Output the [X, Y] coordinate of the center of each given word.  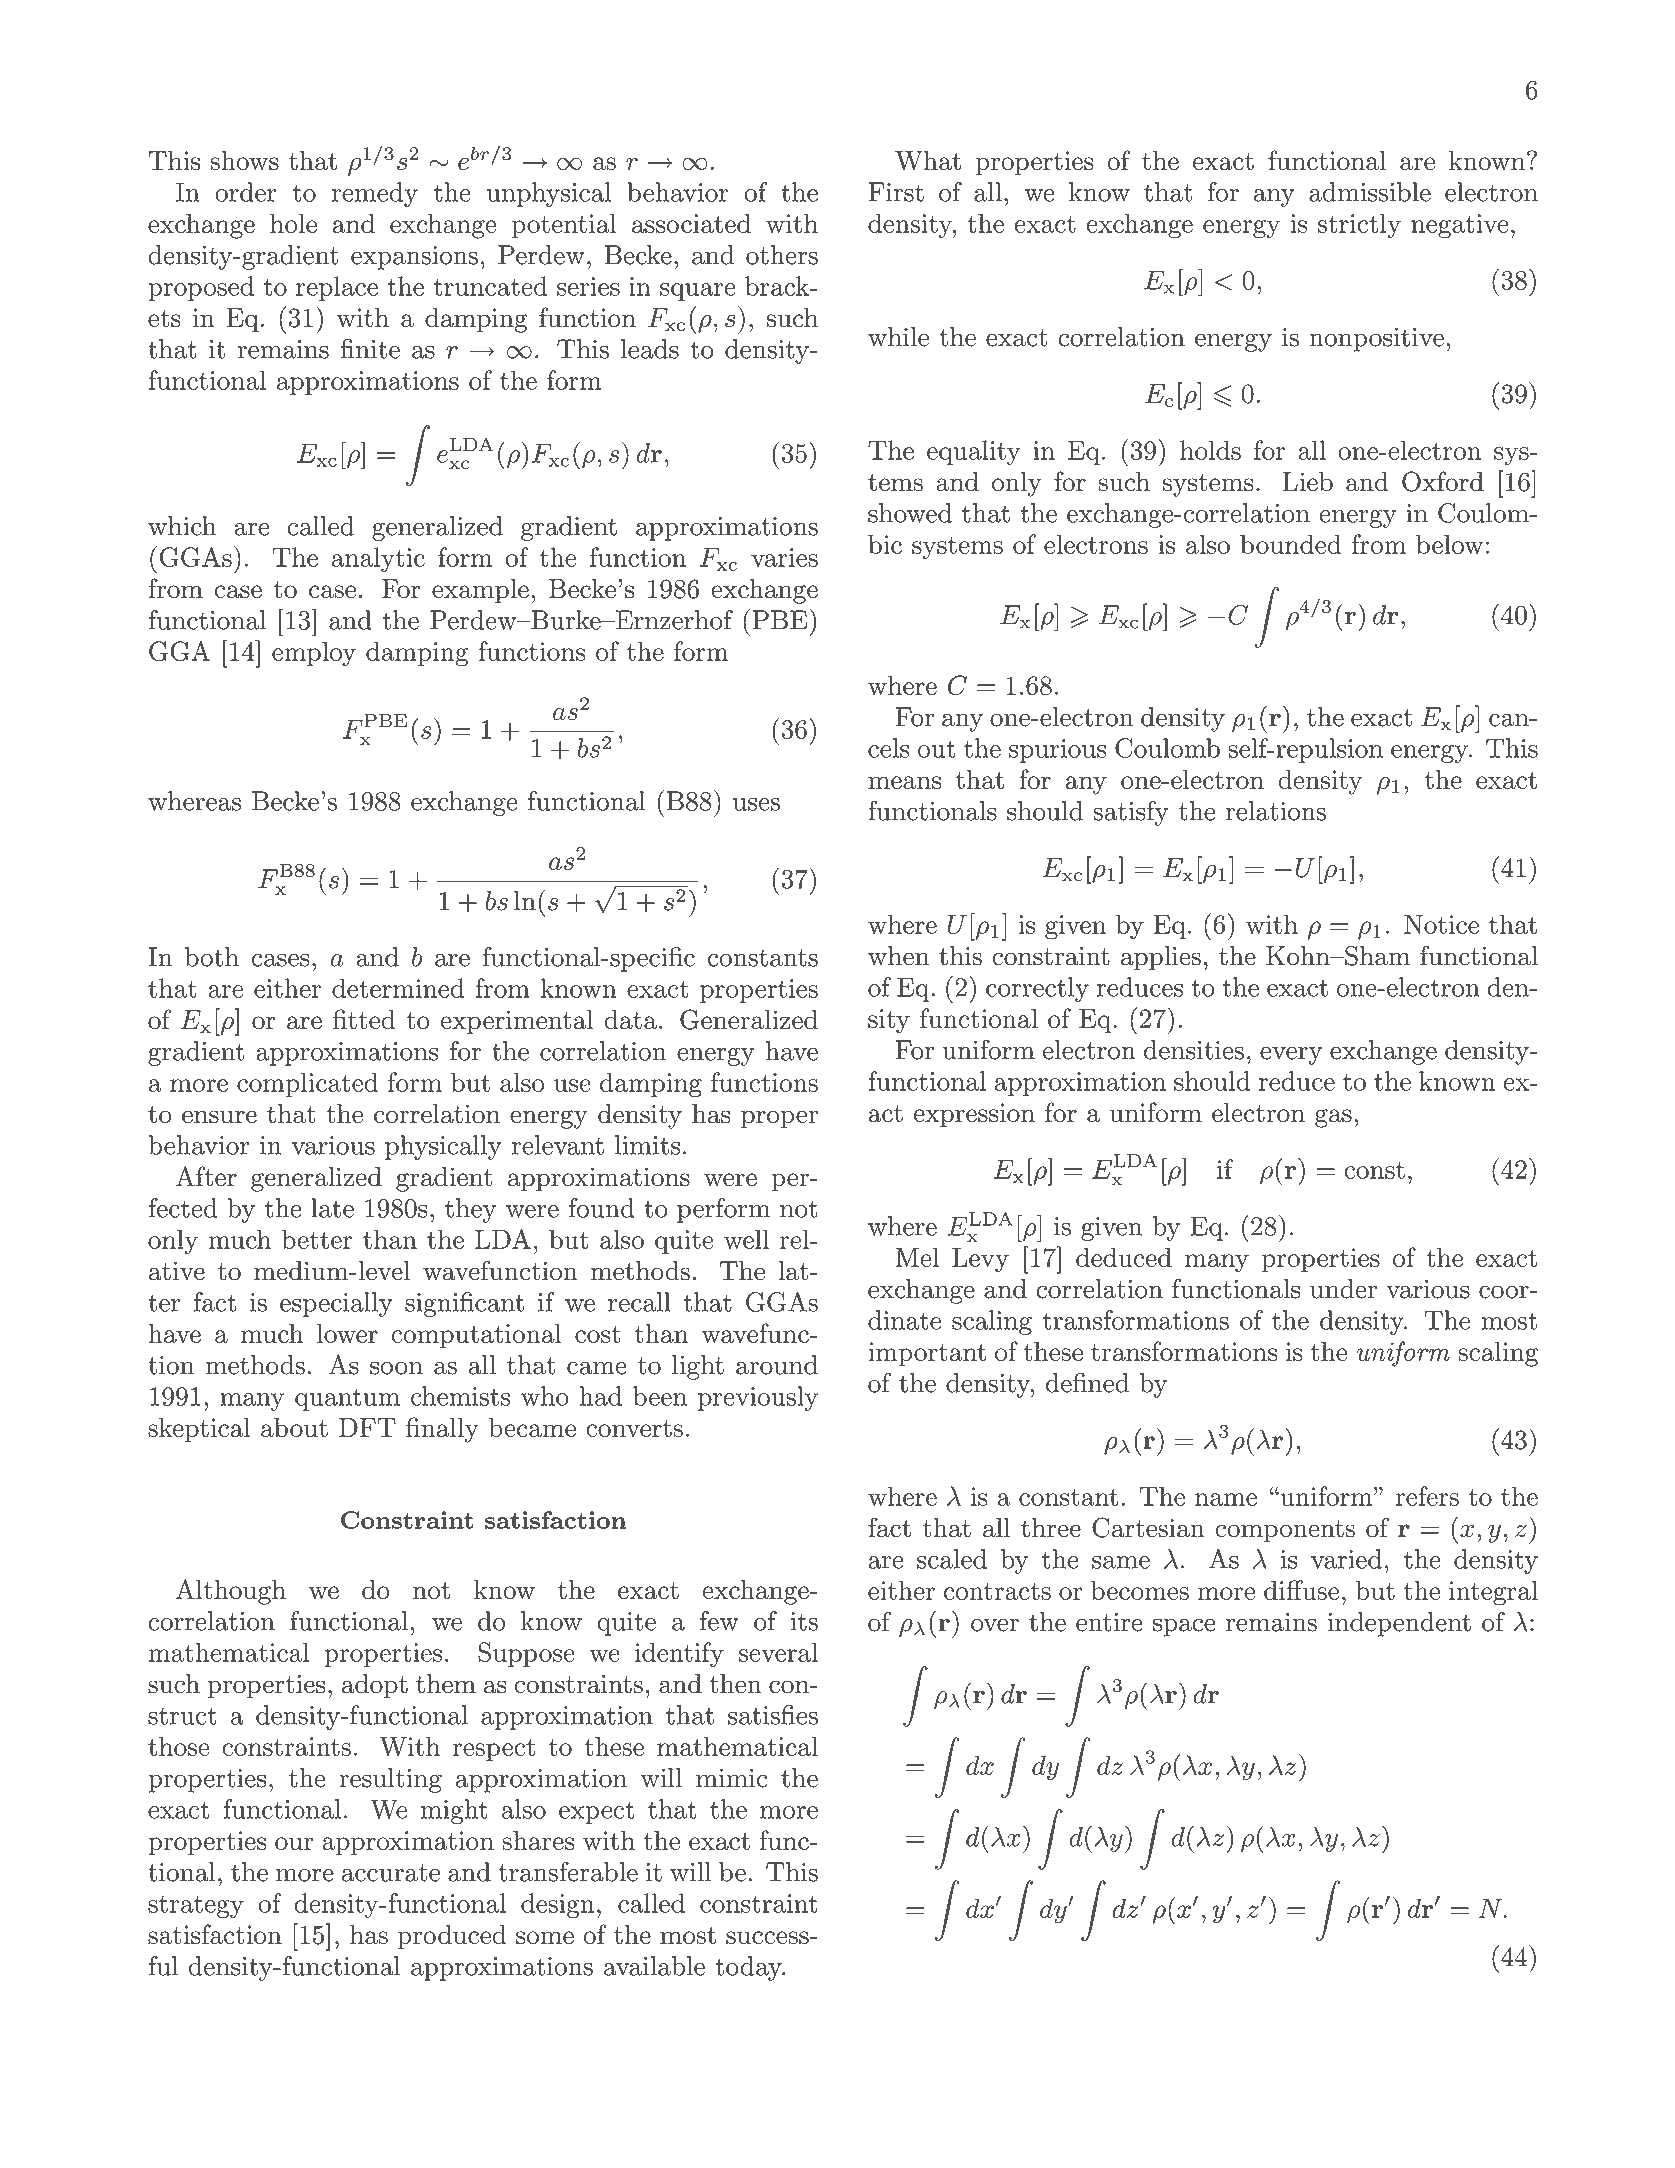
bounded [1290, 544]
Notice [1441, 924]
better [317, 1239]
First [896, 192]
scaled [952, 1559]
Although [231, 1592]
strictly [1359, 226]
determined [398, 988]
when [898, 956]
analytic [378, 560]
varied [1346, 1559]
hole [293, 223]
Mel [917, 1257]
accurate [391, 1873]
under [1343, 1289]
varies [784, 557]
